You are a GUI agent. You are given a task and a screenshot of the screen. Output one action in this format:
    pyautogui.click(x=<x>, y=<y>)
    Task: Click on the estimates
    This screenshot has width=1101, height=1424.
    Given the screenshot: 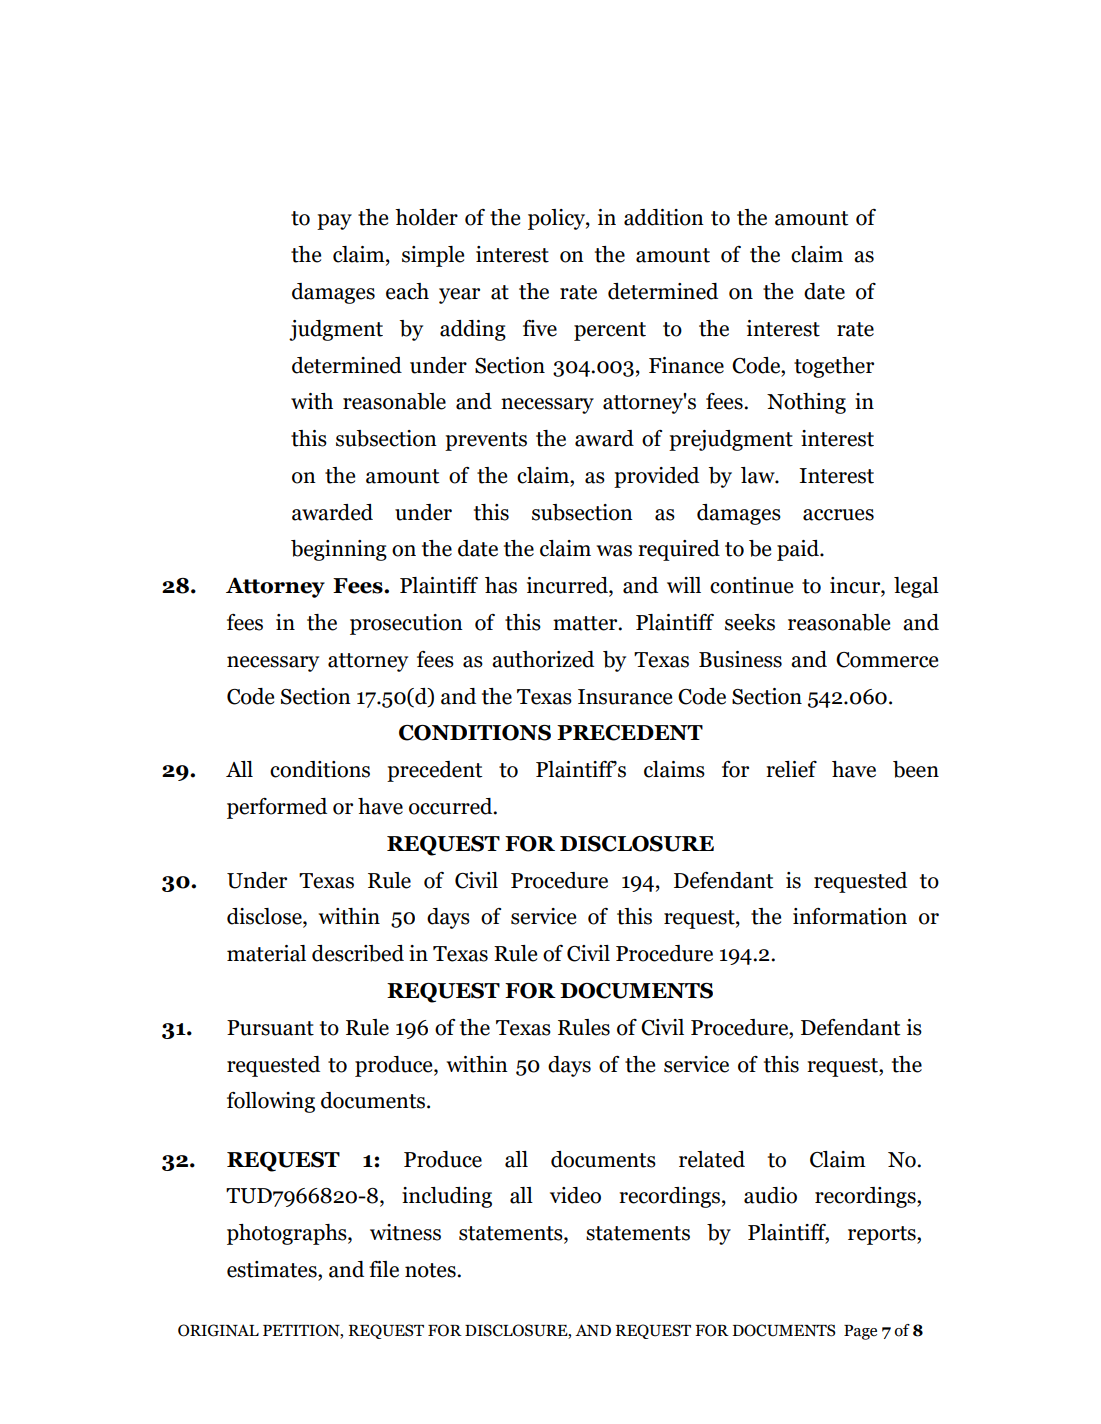 What is the action you would take?
    pyautogui.click(x=273, y=1269)
